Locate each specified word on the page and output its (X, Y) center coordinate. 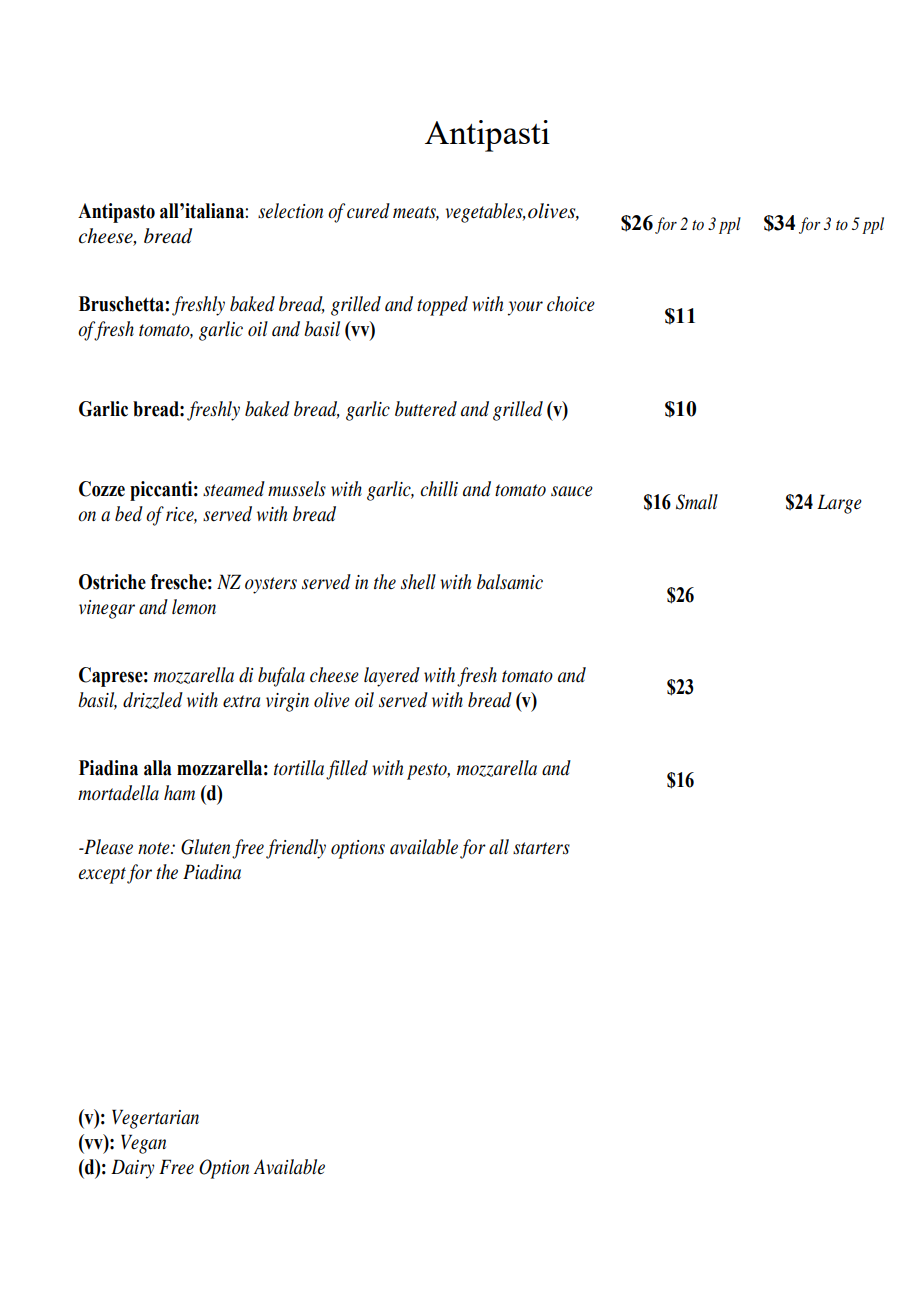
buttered (426, 409)
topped (442, 306)
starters (541, 848)
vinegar (107, 609)
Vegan (143, 1144)
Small (697, 502)
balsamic (510, 582)
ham (179, 792)
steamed (234, 489)
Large (839, 504)
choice (571, 304)
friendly (296, 849)
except (102, 875)
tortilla (299, 768)
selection (290, 211)
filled (347, 770)
